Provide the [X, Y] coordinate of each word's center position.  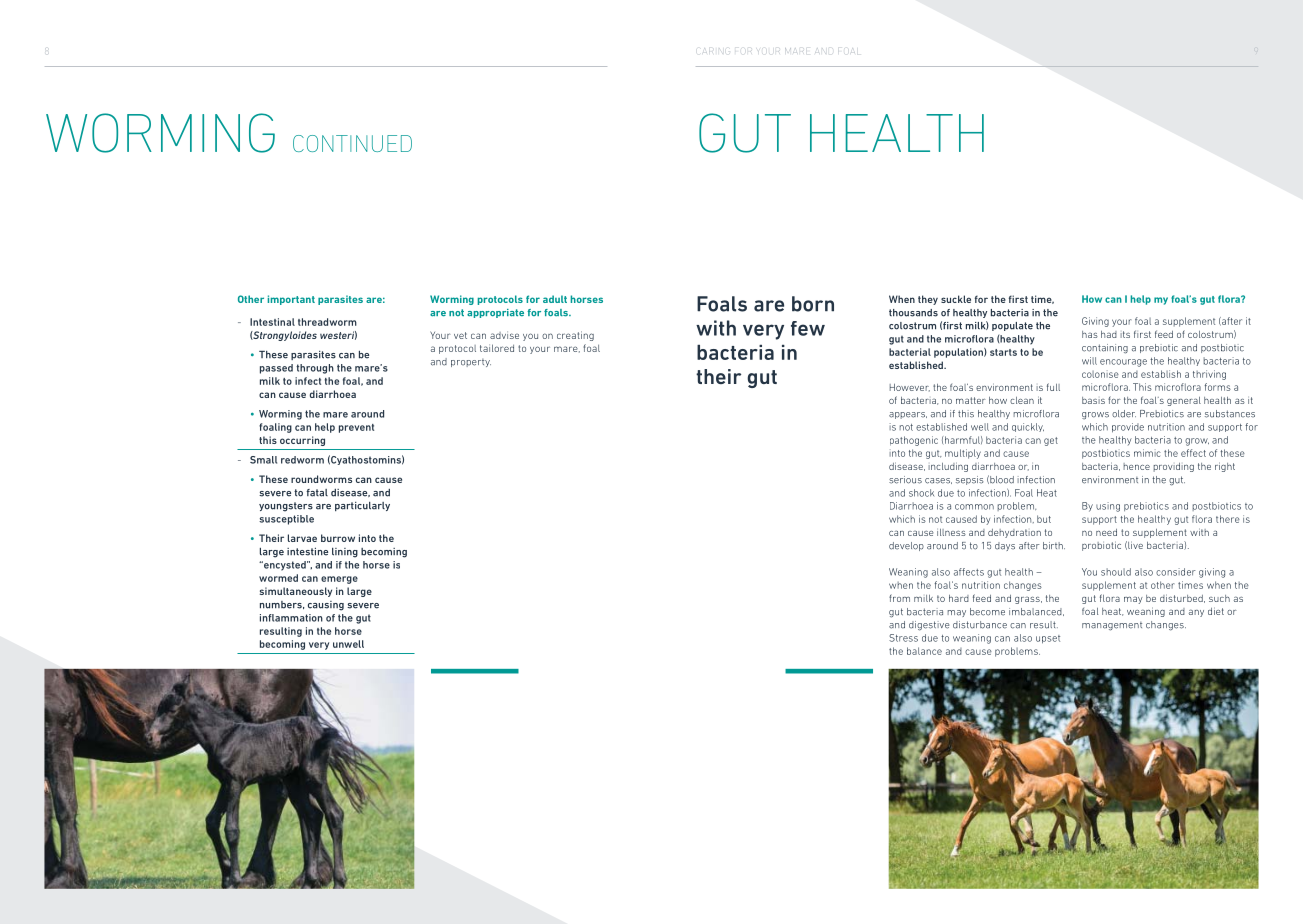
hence [1136, 466]
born [813, 304]
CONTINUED [352, 143]
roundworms [321, 479]
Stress [903, 638]
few [808, 328]
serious [905, 480]
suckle [956, 299]
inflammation [291, 618]
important [291, 300]
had [1109, 334]
